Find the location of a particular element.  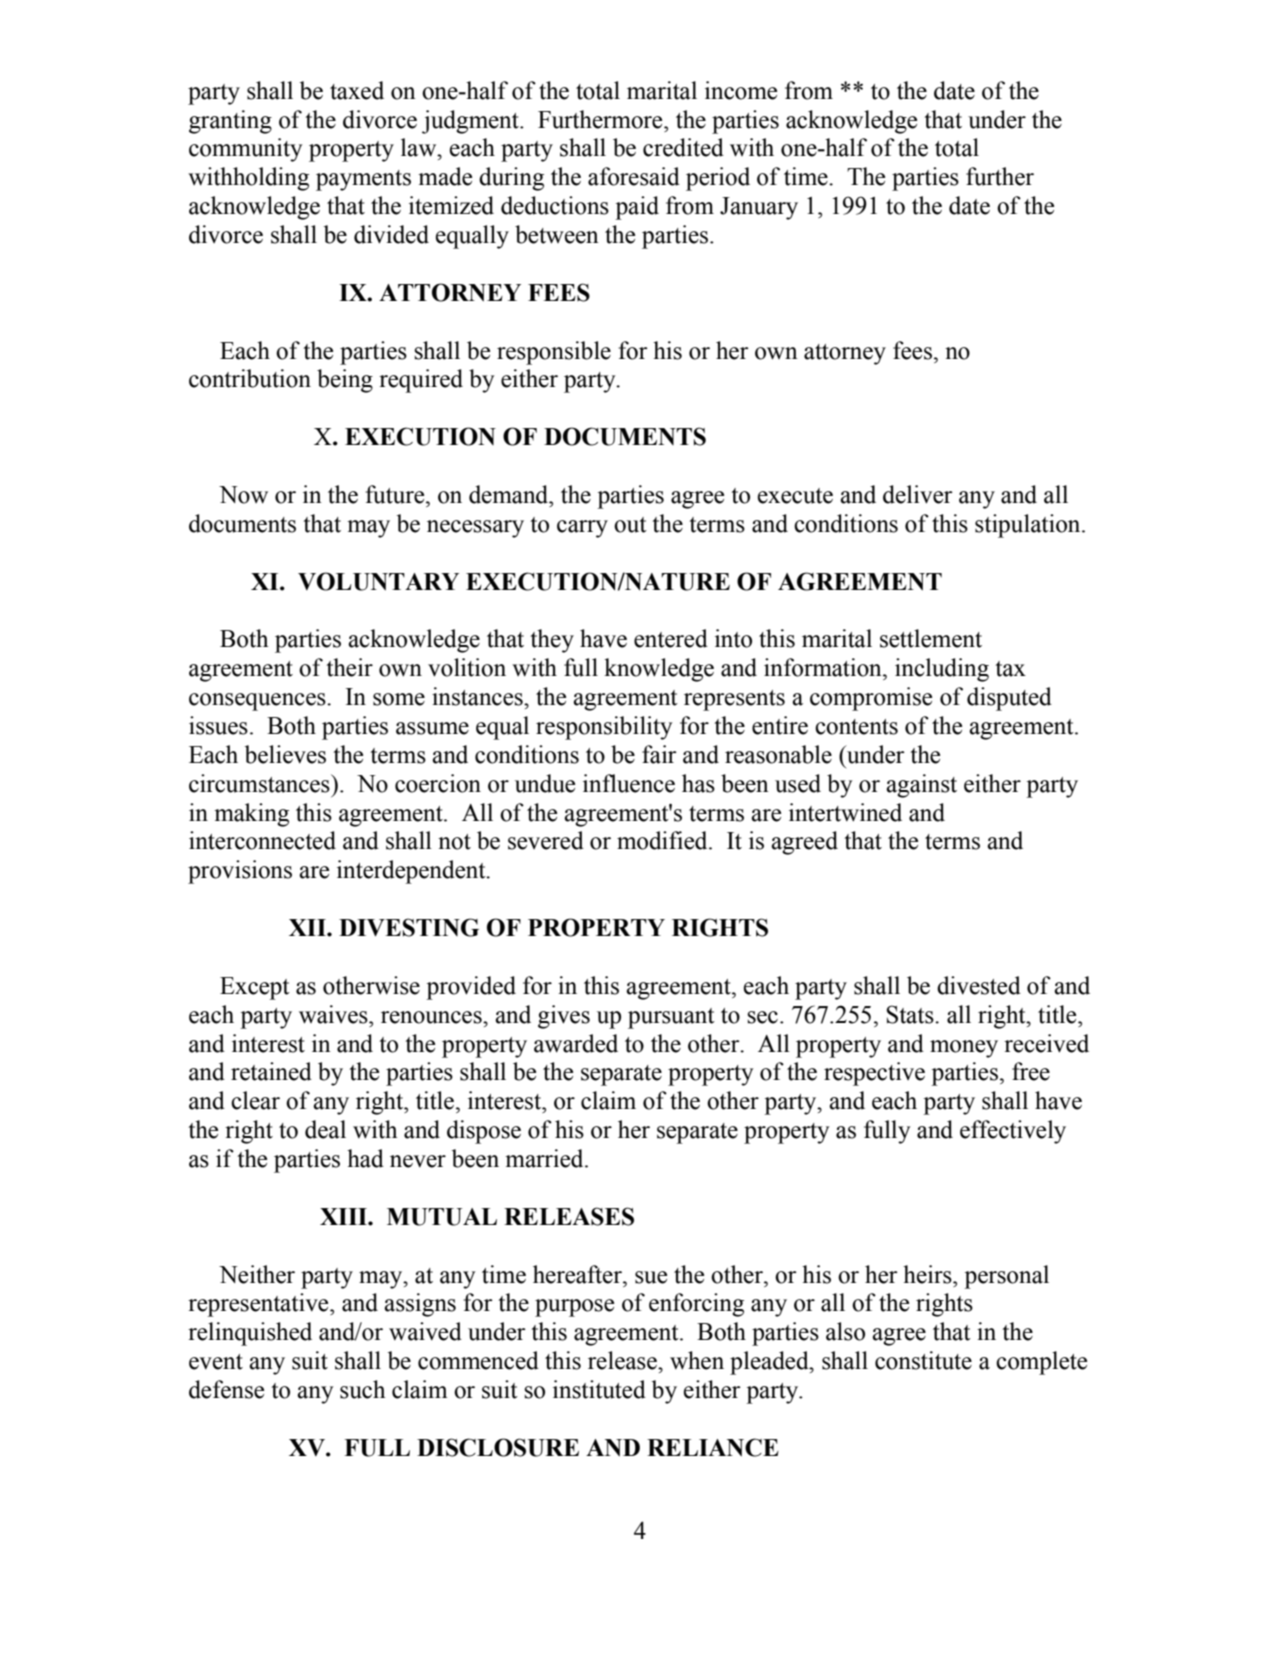

being is located at coordinates (345, 381).
